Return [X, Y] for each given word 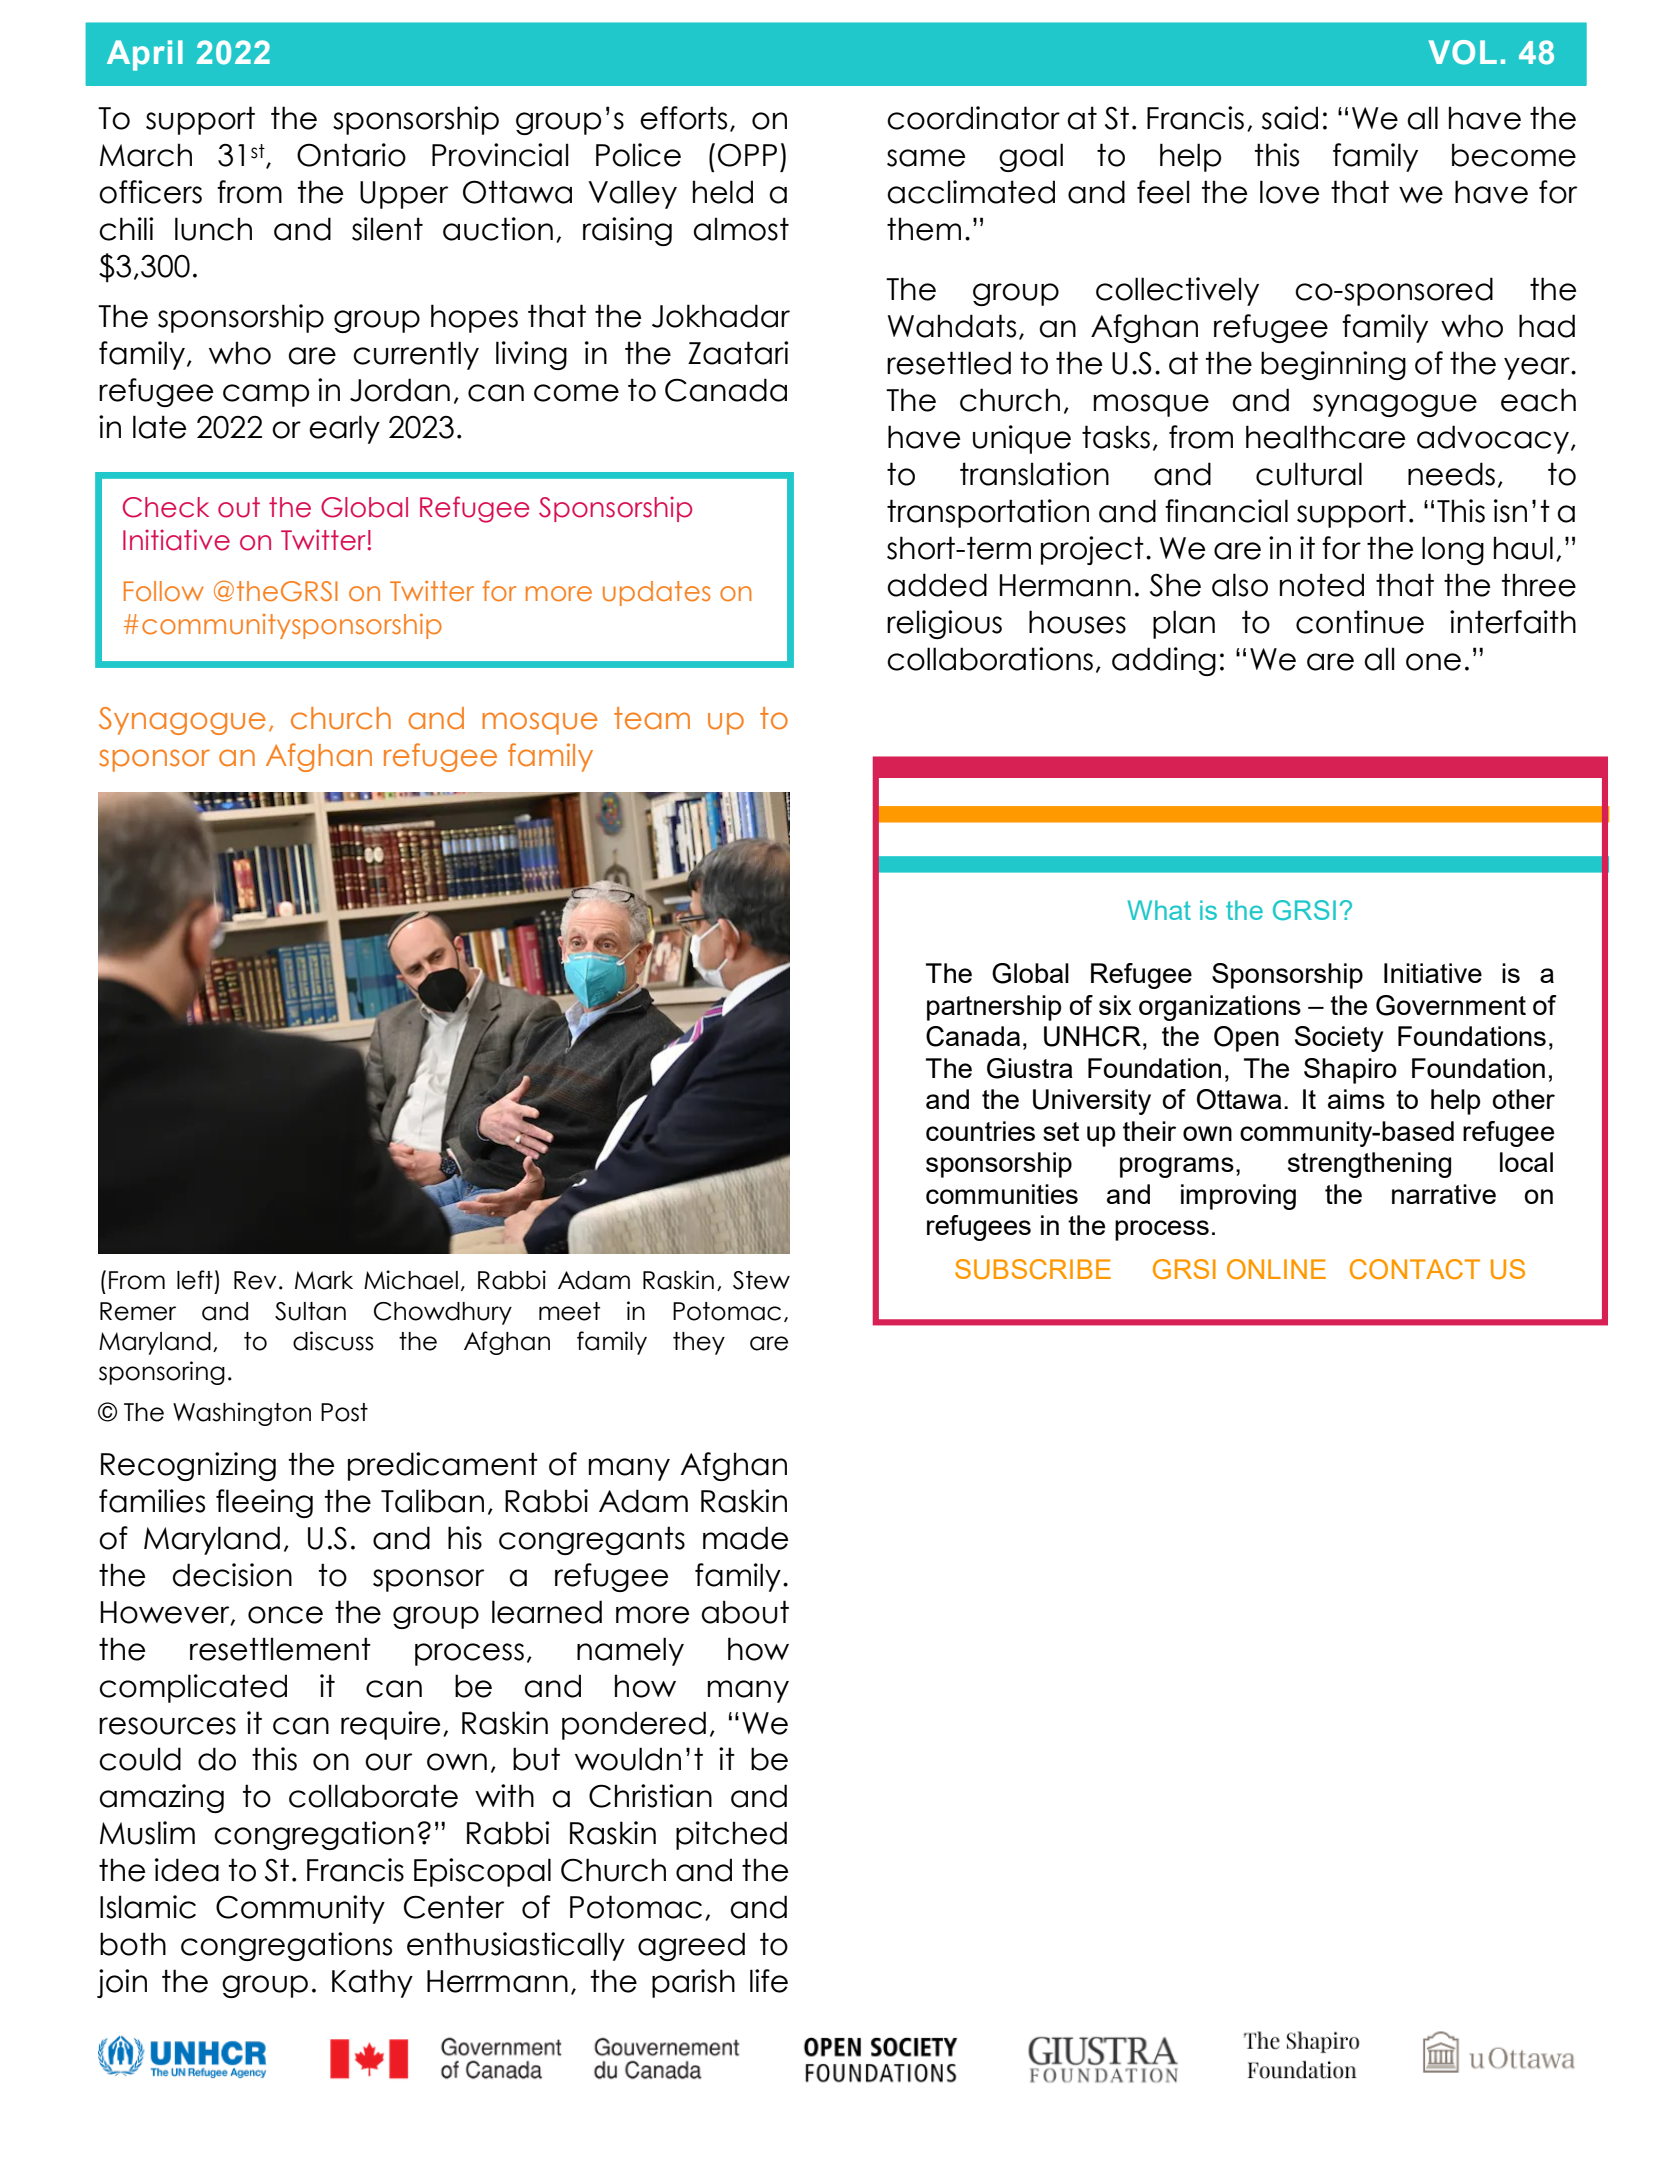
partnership [994, 1008]
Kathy [372, 1983]
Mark [324, 1280]
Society [1339, 1039]
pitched [731, 1835]
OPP [747, 155]
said [1290, 118]
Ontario [351, 155]
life [769, 1981]
